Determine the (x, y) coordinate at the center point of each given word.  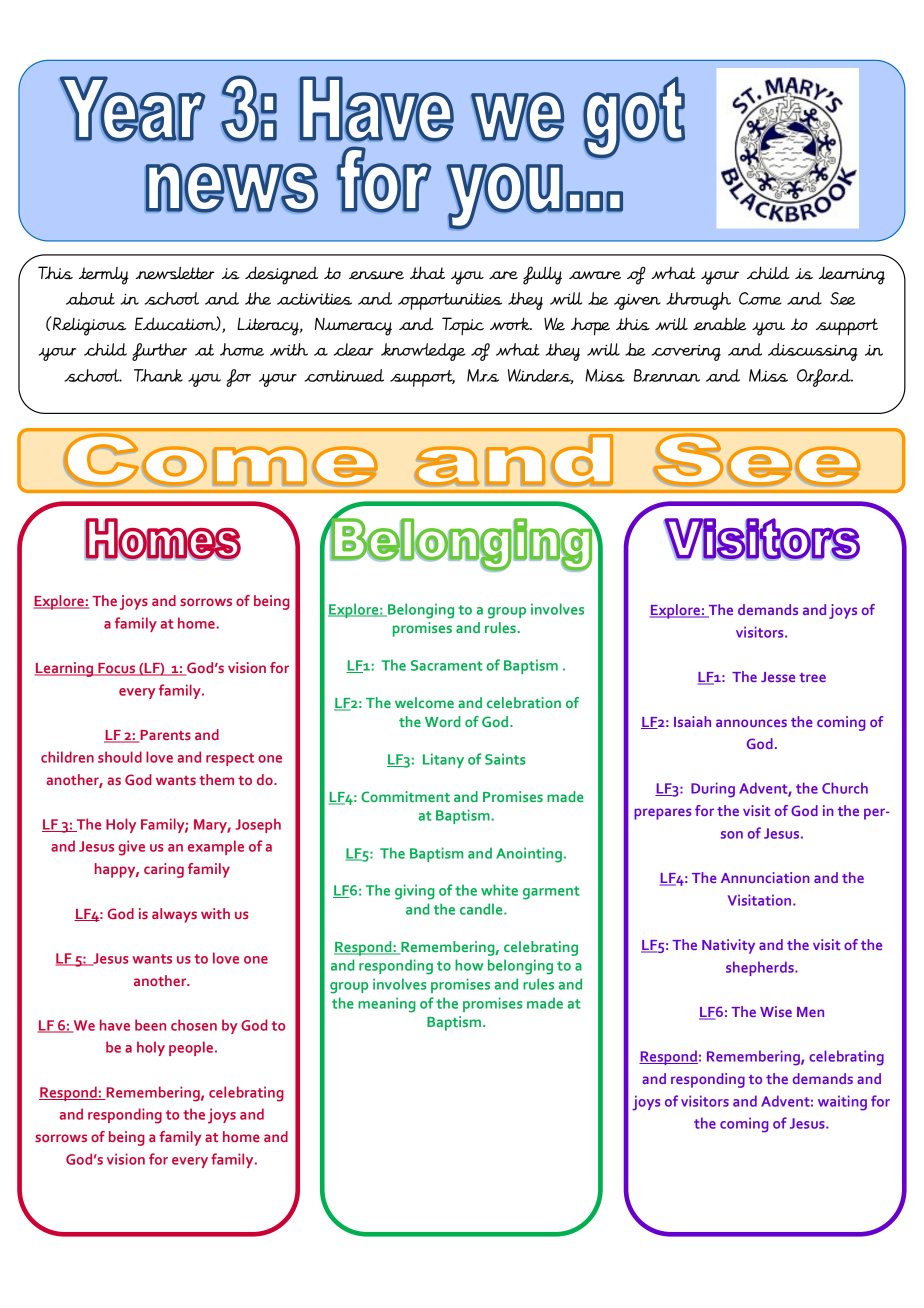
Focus (117, 669)
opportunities (450, 301)
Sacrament (447, 665)
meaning (387, 1005)
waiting (842, 1103)
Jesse (778, 677)
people (192, 1048)
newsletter (175, 273)
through (698, 301)
